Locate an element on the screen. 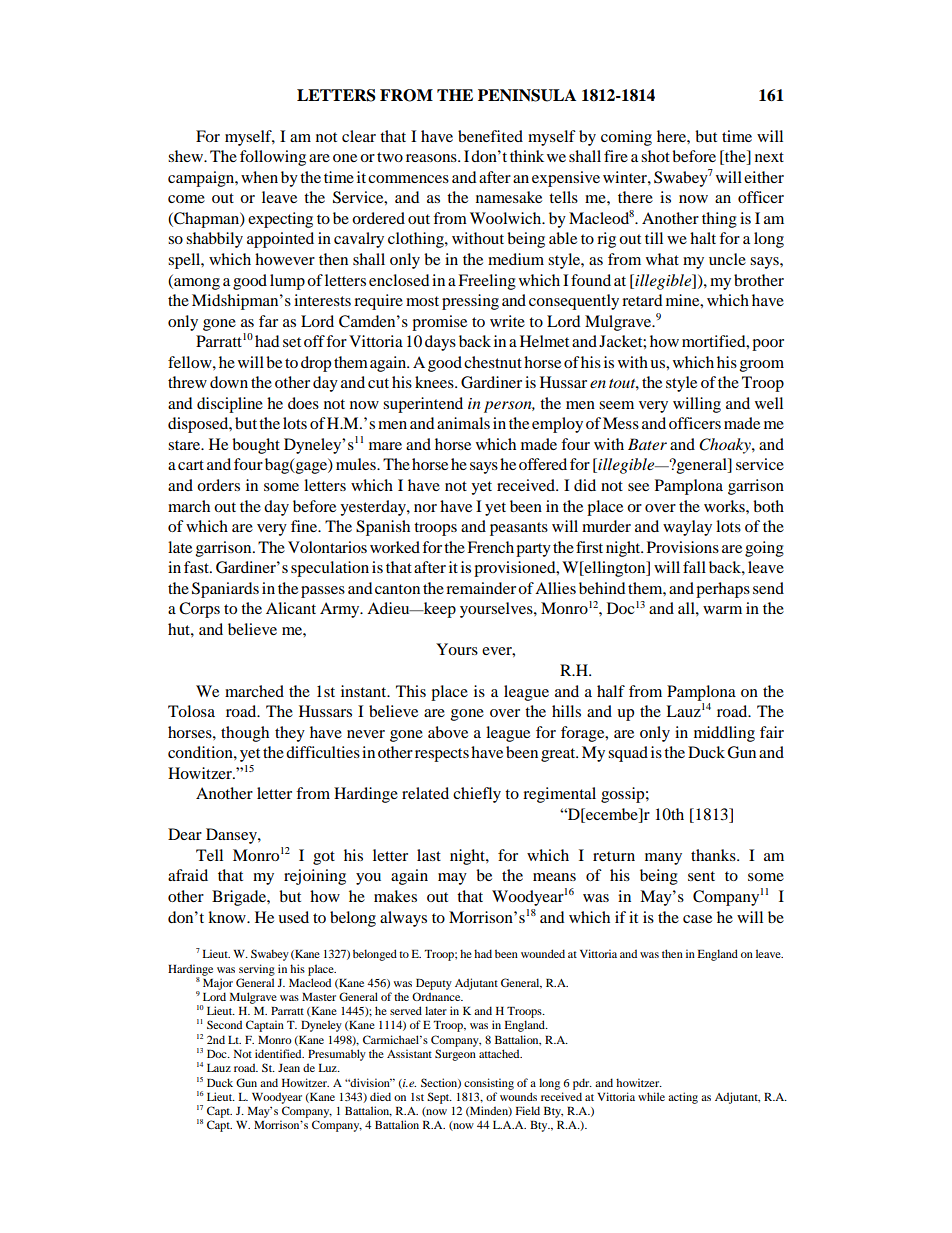 This screenshot has width=952, height=1233. benefited is located at coordinates (490, 136).
